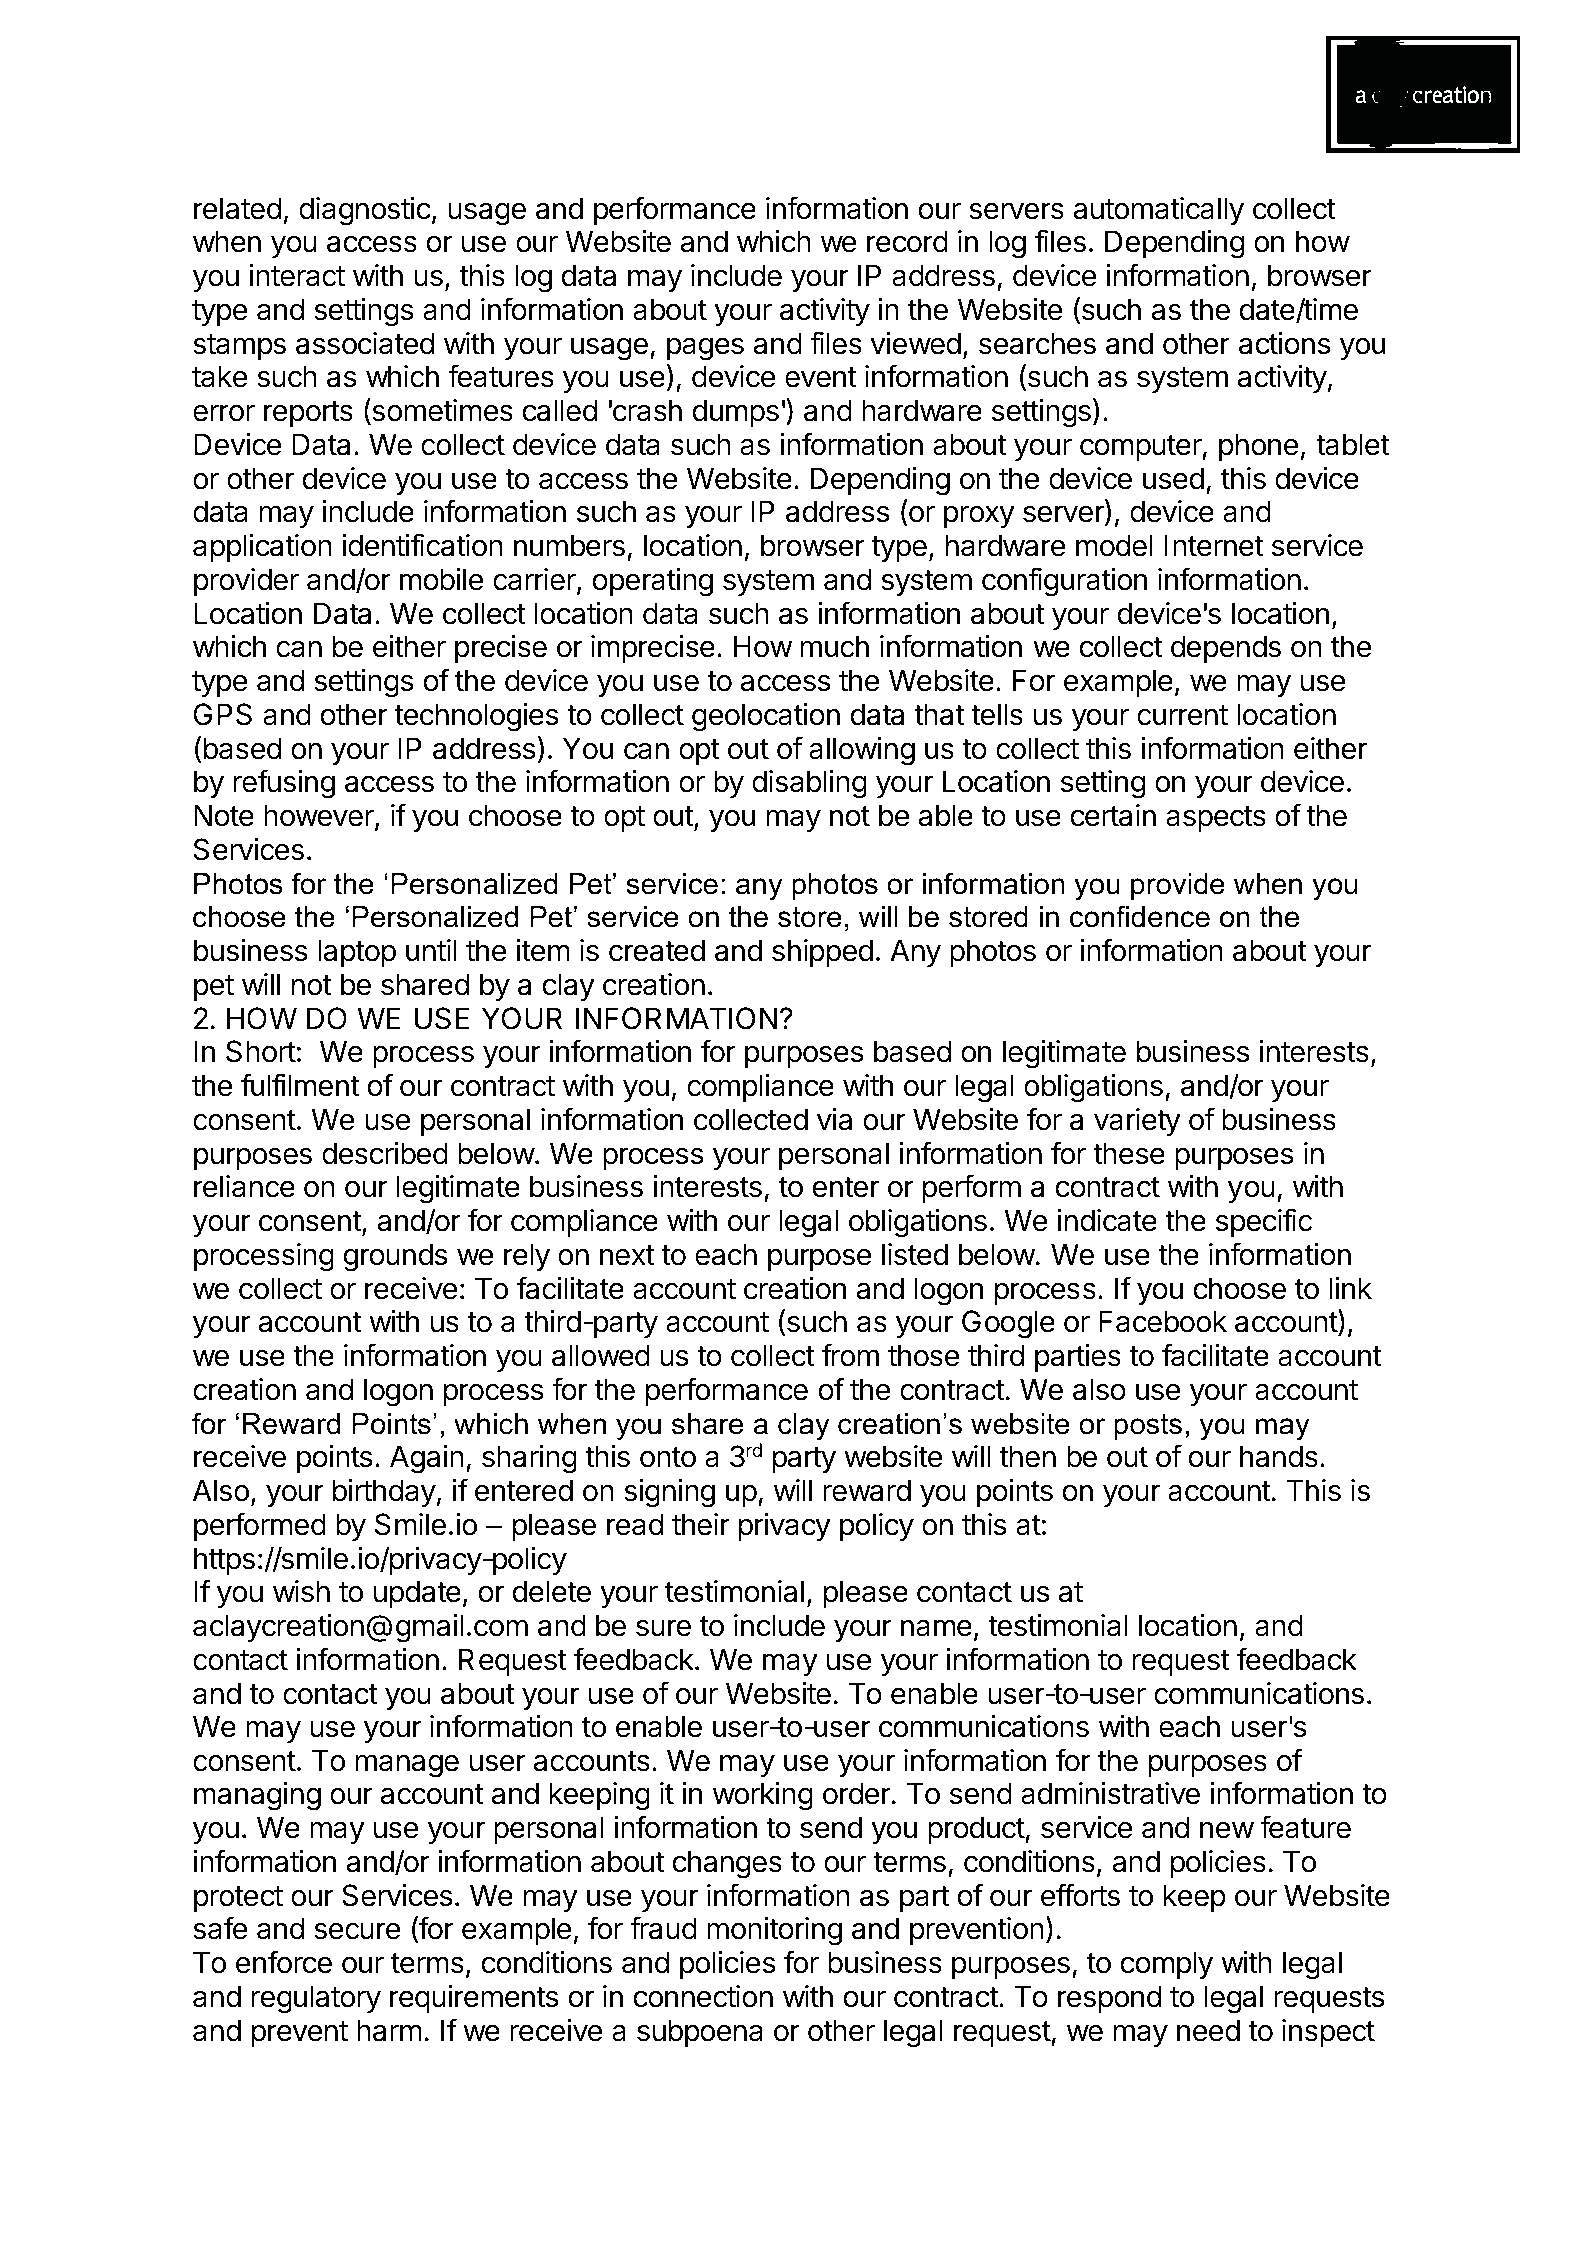 The width and height of the screenshot is (1588, 2245). What do you see at coordinates (297, 275) in the screenshot?
I see `interact` at bounding box center [297, 275].
